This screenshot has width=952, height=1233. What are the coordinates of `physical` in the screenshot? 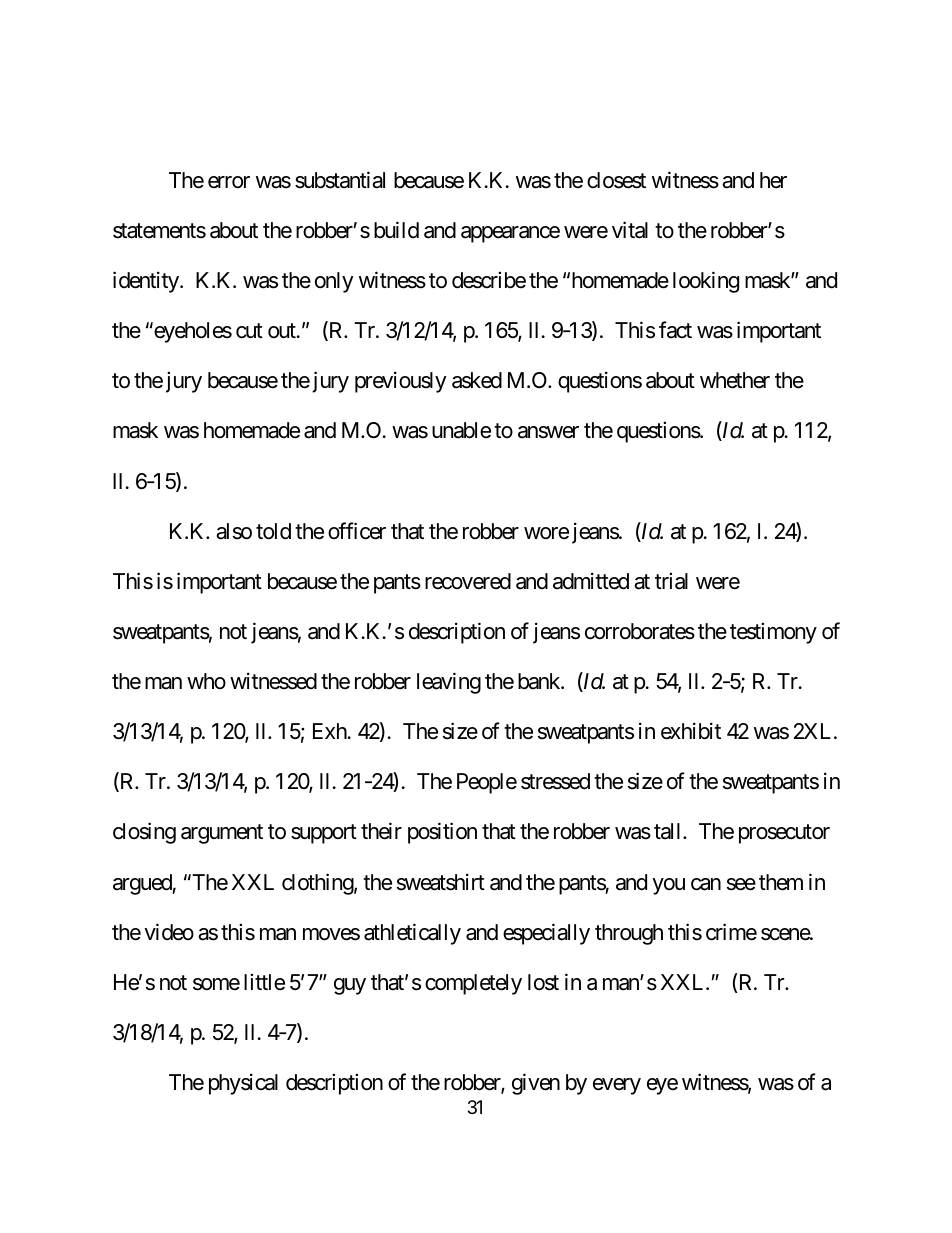 It's located at (243, 1084).
